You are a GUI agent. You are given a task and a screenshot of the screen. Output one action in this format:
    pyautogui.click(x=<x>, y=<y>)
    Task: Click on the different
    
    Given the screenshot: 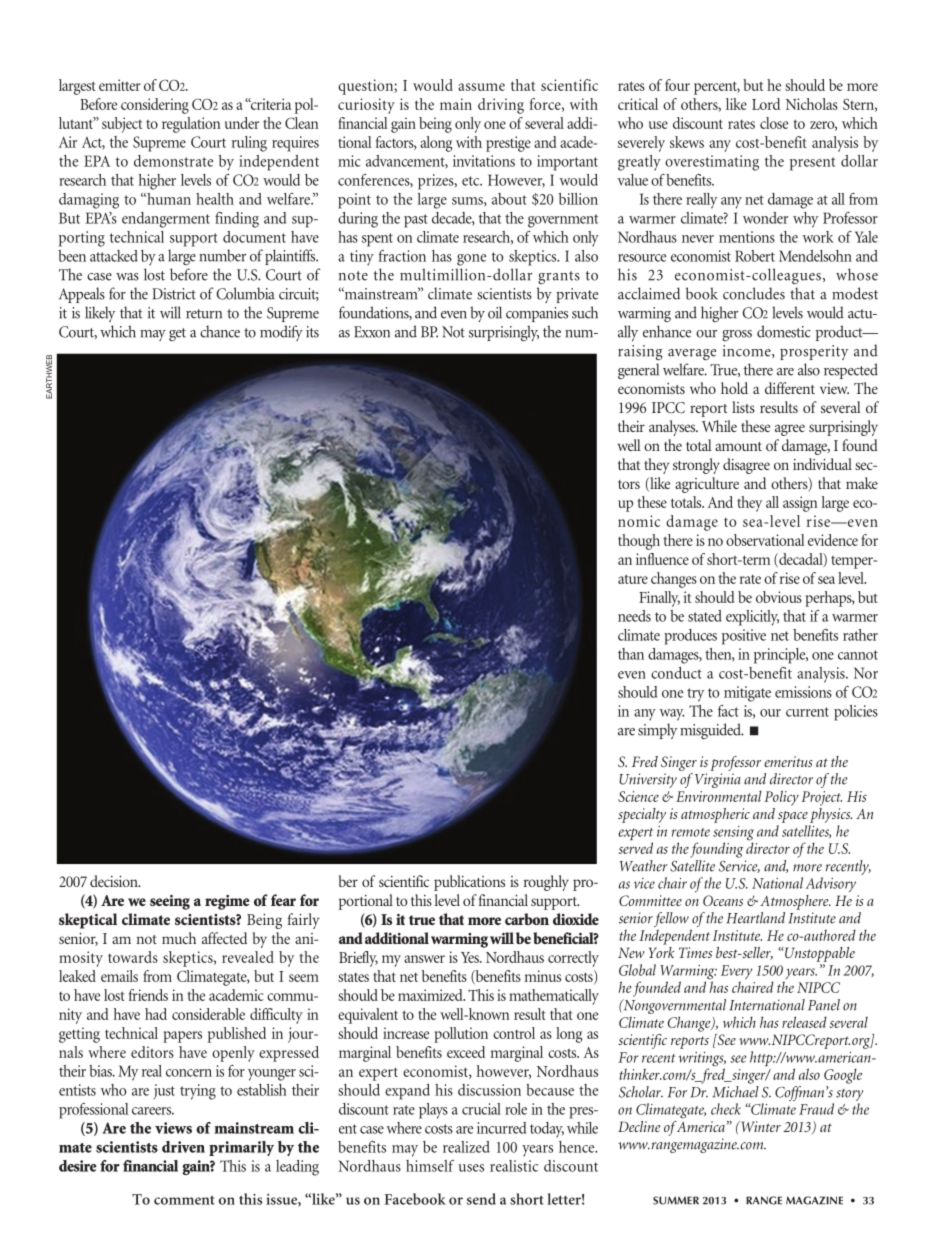 What is the action you would take?
    pyautogui.click(x=790, y=388)
